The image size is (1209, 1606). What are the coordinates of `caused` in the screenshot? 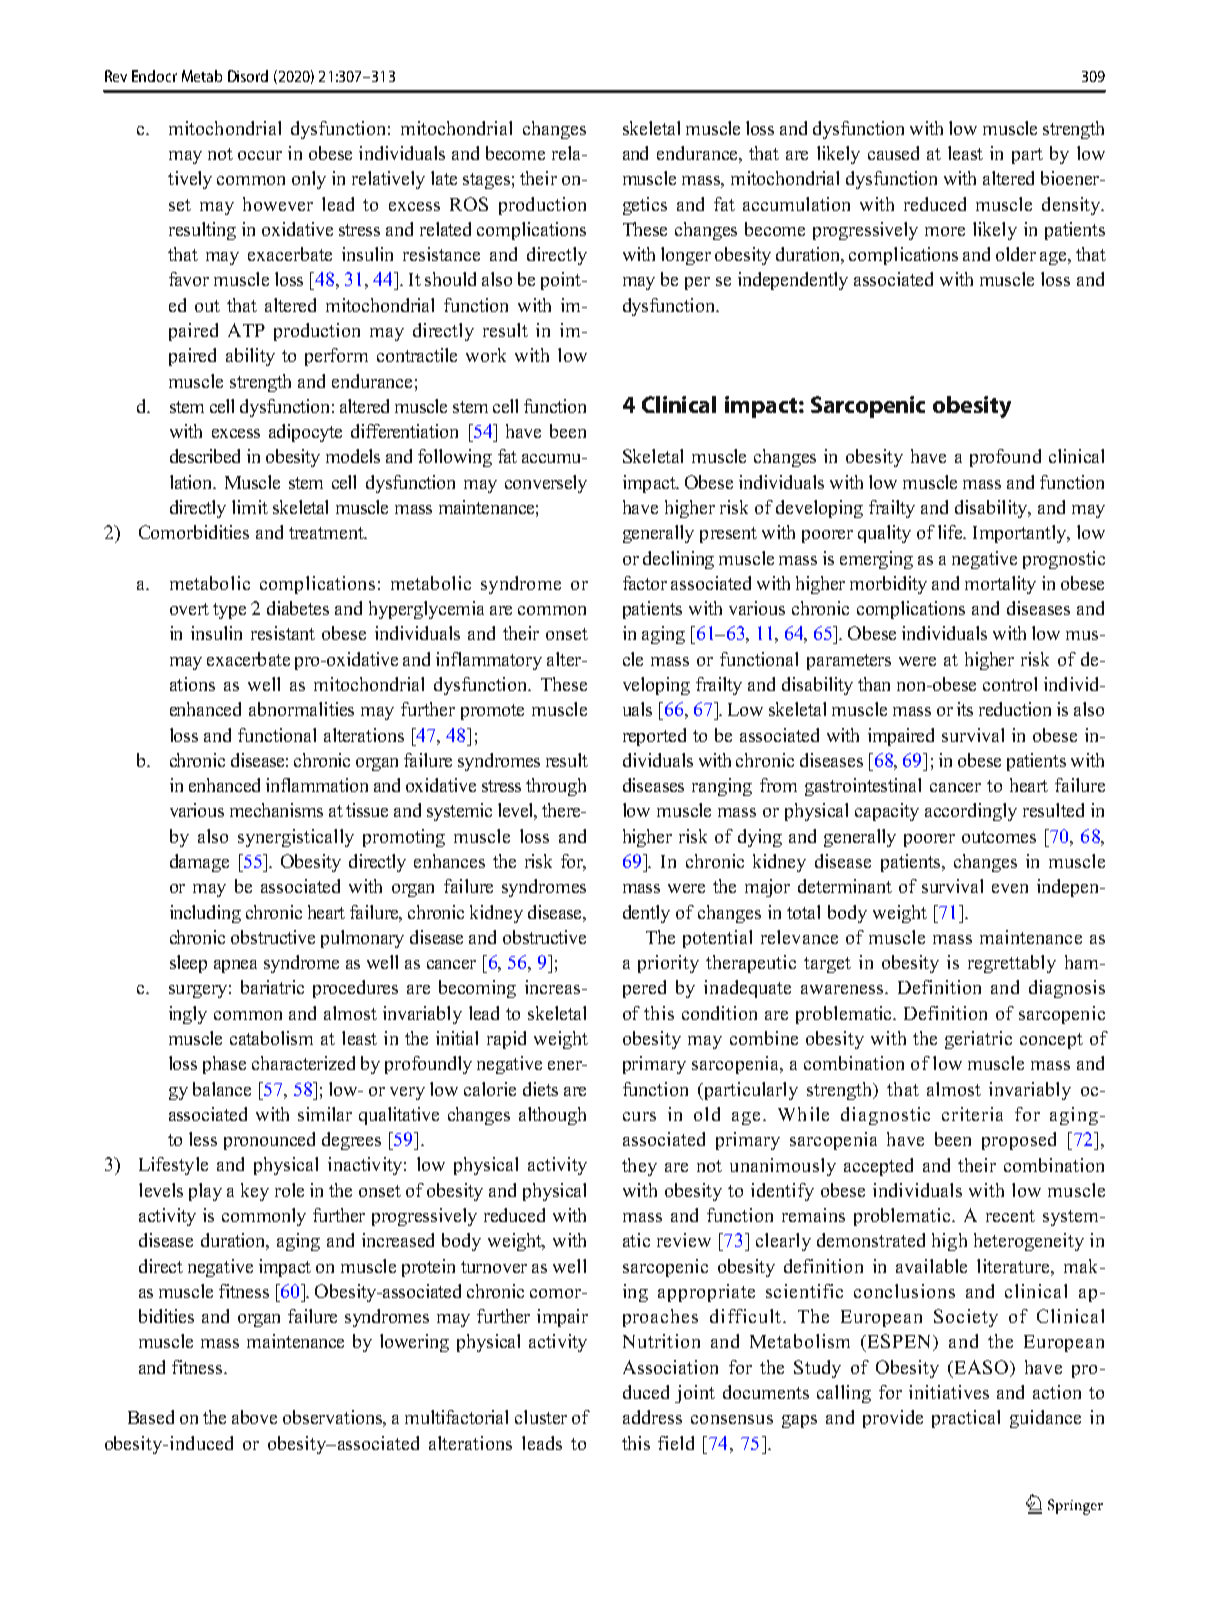 It's located at (893, 153).
